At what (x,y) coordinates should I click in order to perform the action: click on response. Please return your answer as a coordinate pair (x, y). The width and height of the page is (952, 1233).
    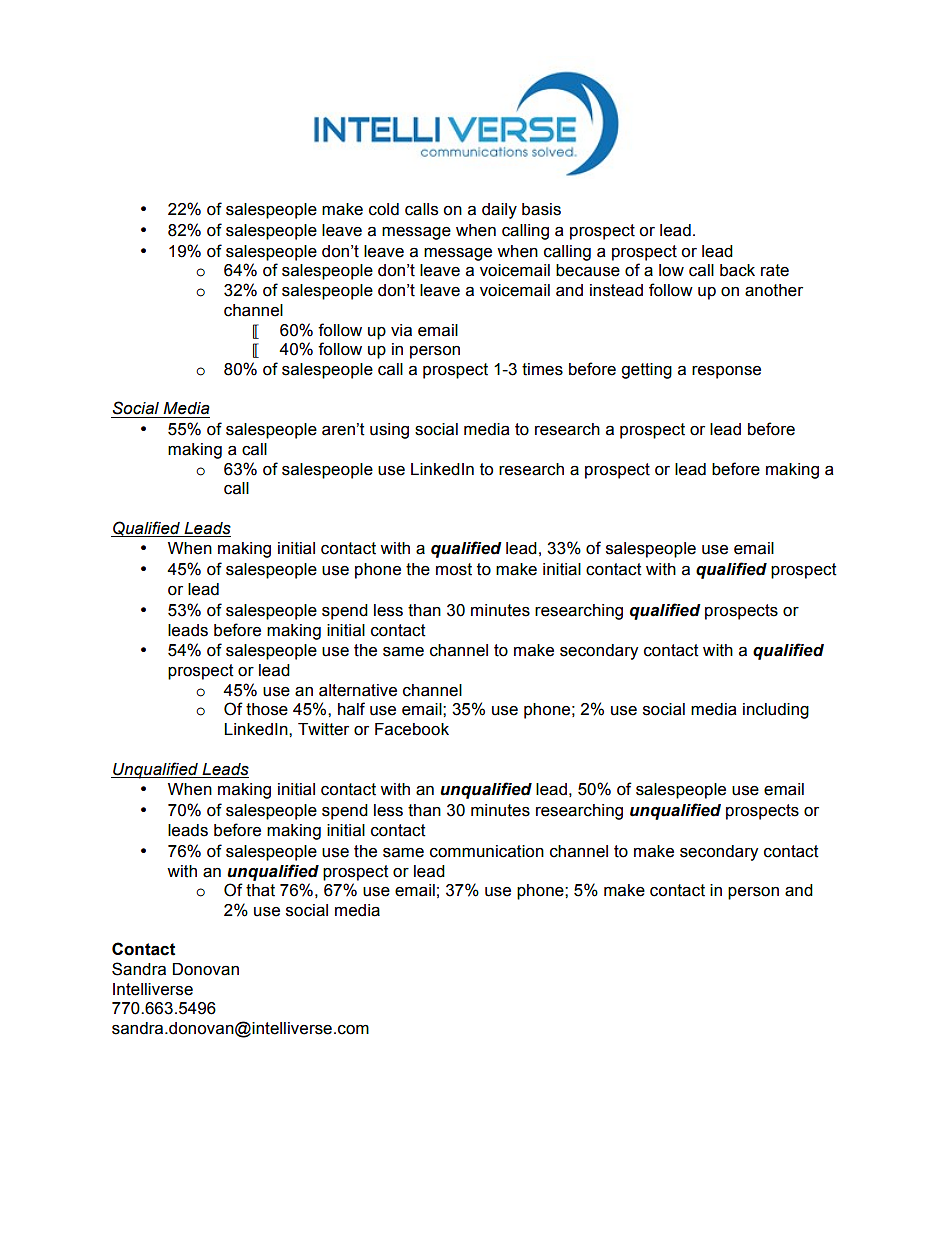
    Looking at the image, I should click on (726, 372).
